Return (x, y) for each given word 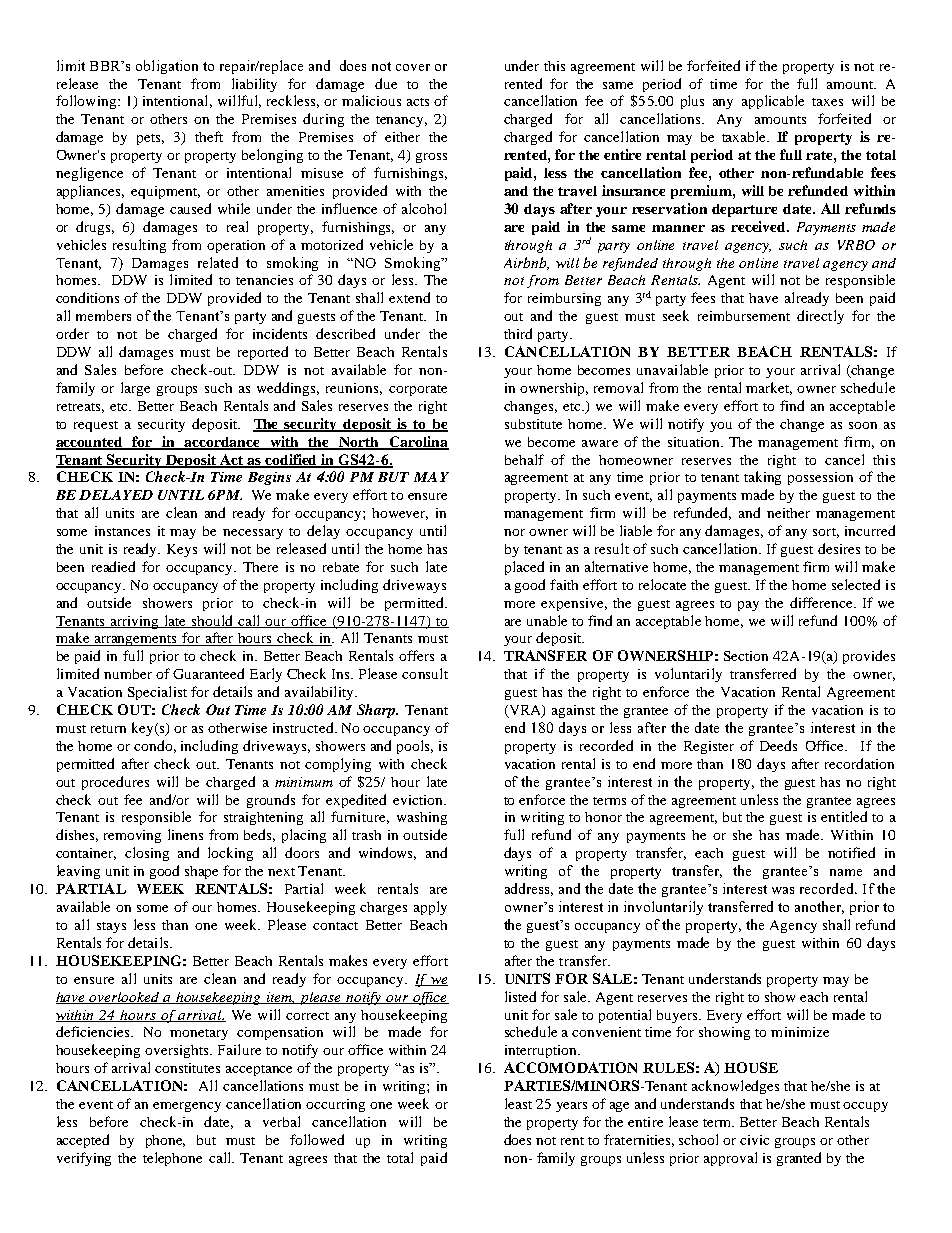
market (769, 388)
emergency (187, 1107)
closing (147, 854)
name (846, 872)
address (529, 889)
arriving (134, 622)
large (135, 389)
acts (418, 102)
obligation (167, 67)
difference (822, 602)
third (518, 333)
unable (547, 620)
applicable (773, 102)
